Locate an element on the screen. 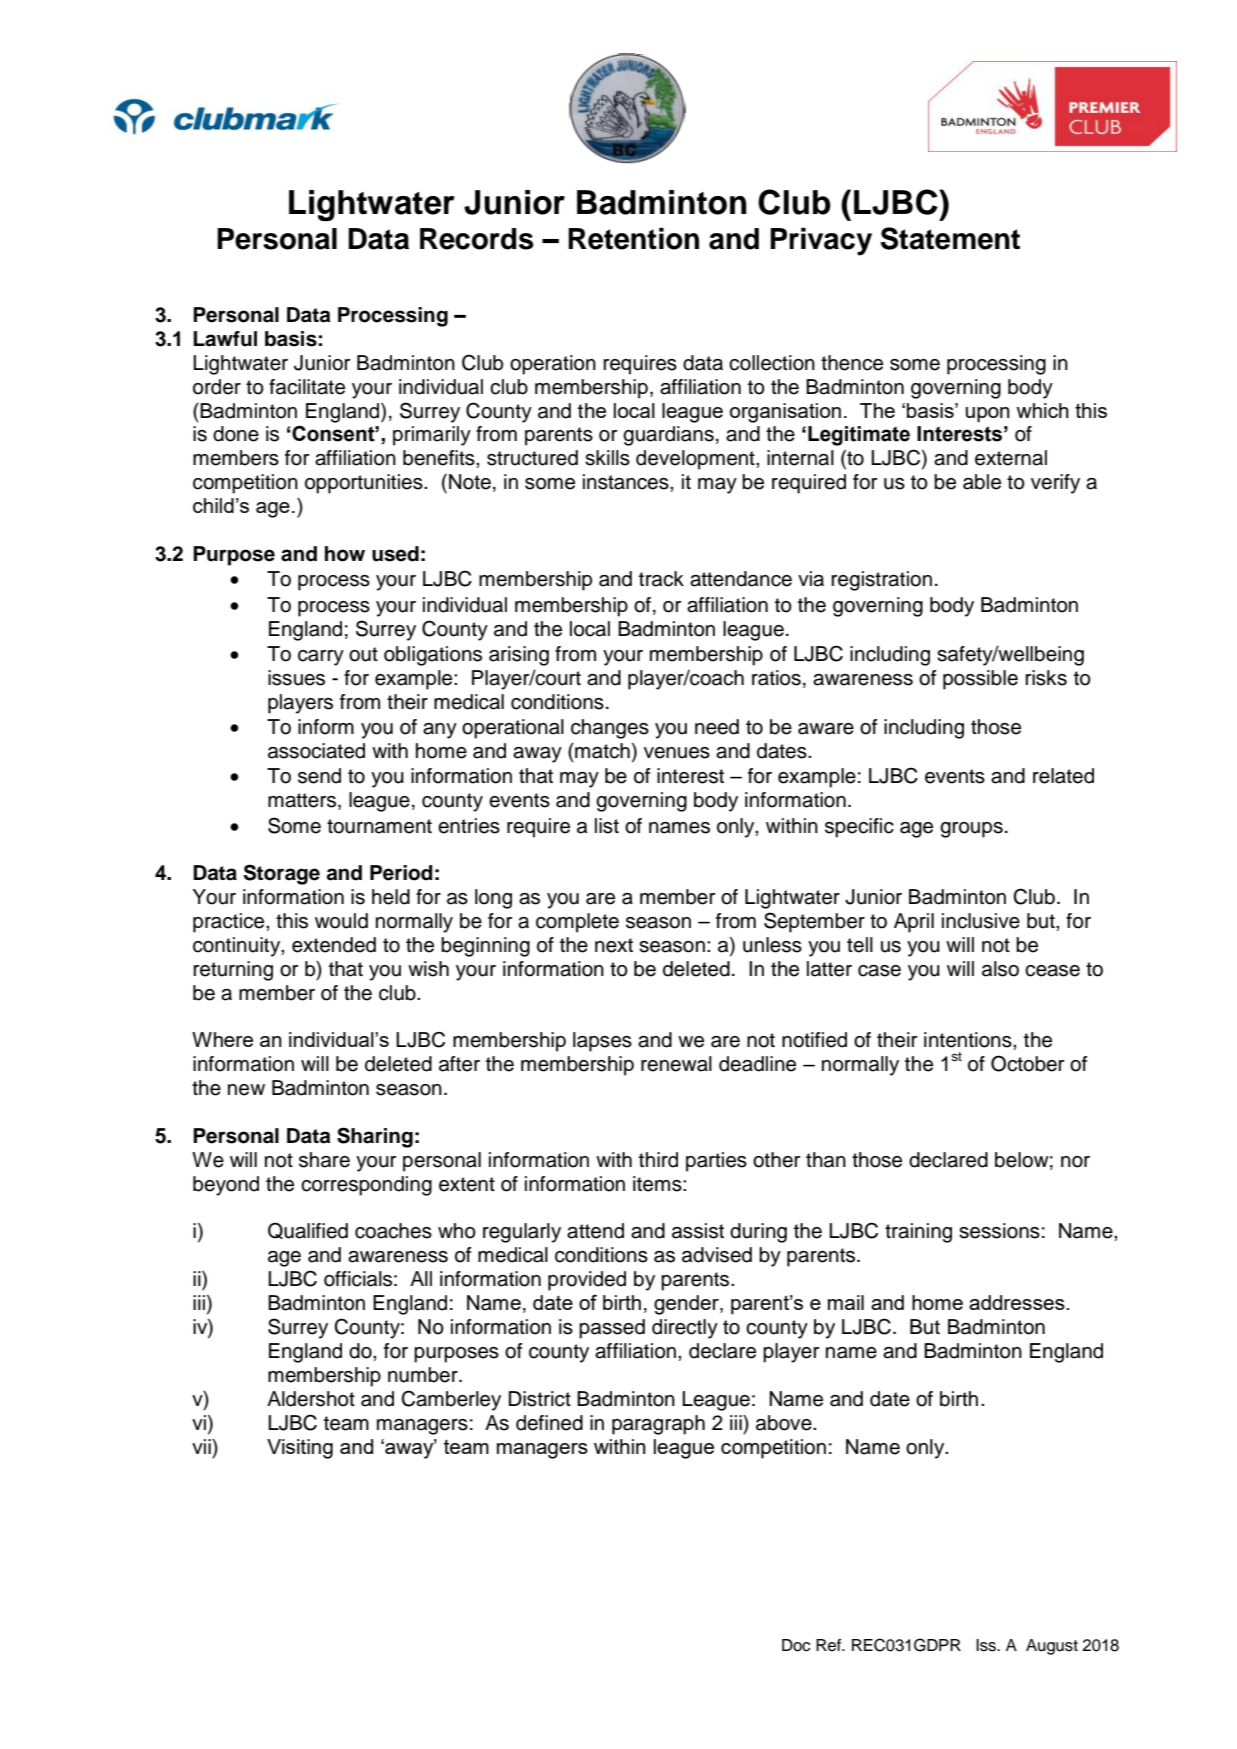 This screenshot has width=1237, height=1749. Statement is located at coordinates (950, 238).
